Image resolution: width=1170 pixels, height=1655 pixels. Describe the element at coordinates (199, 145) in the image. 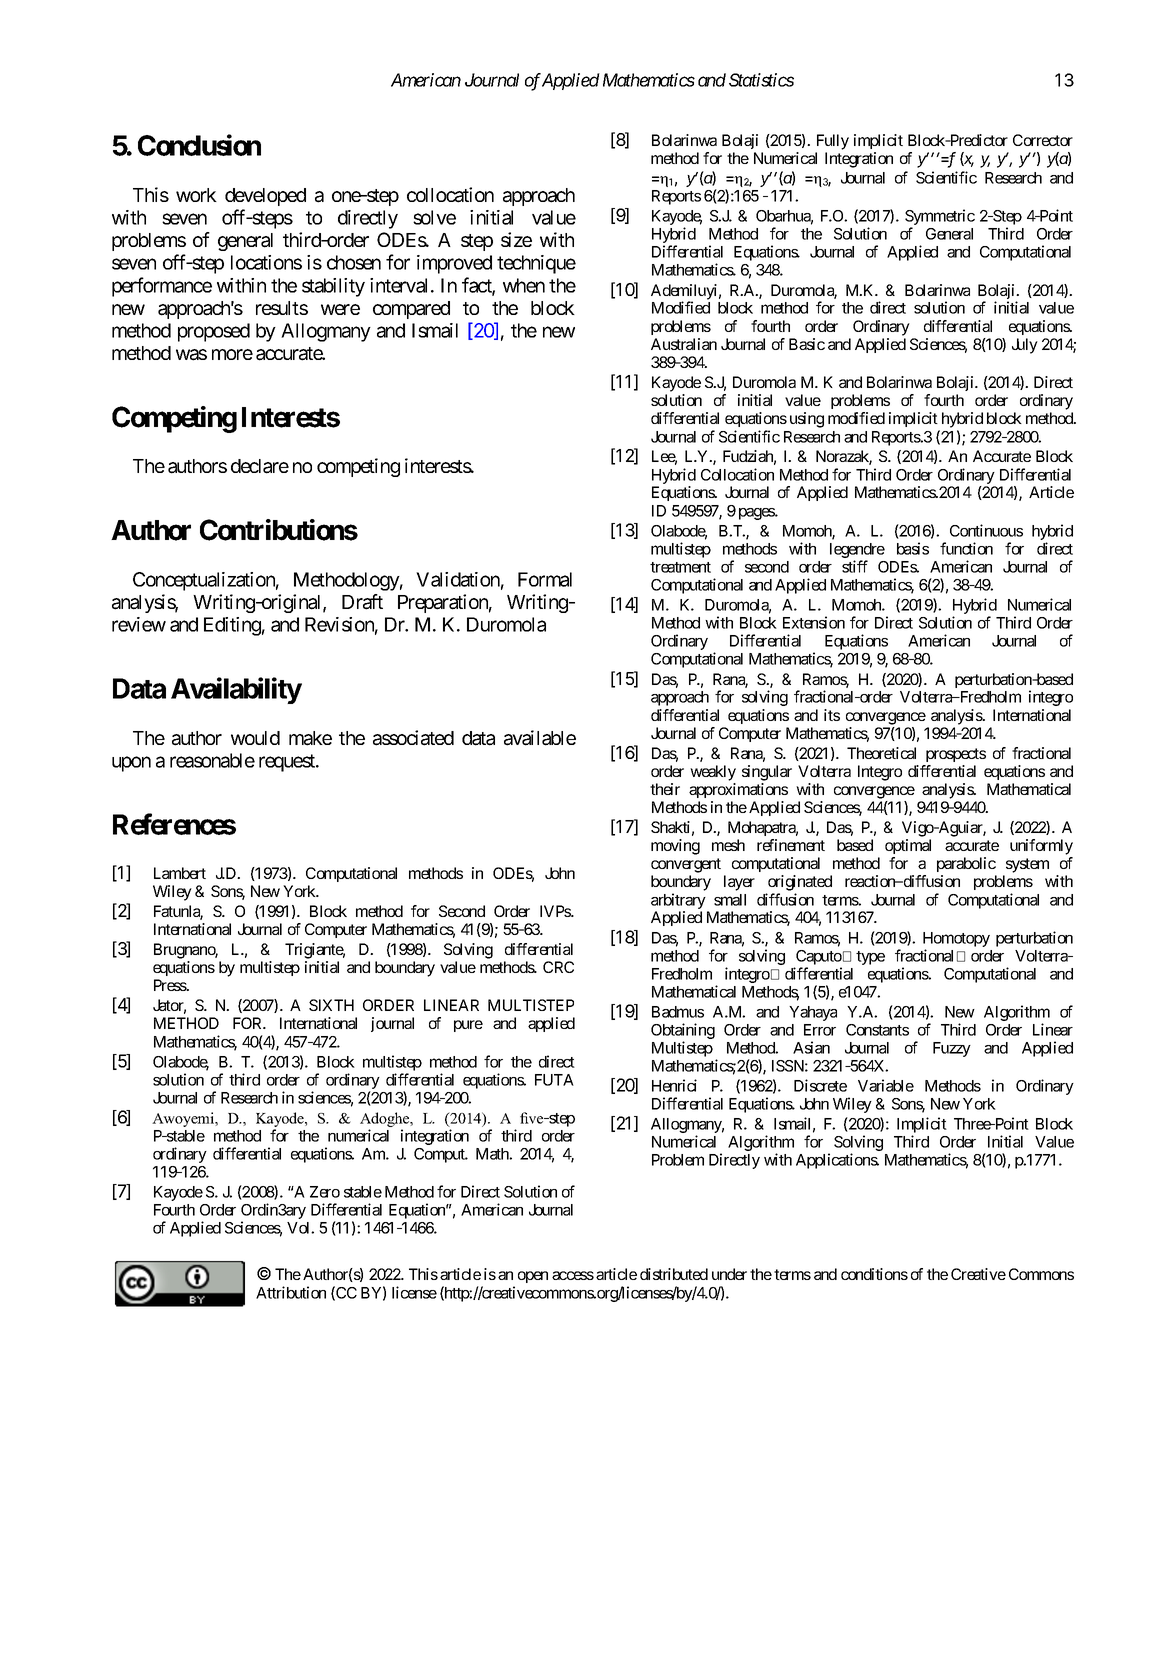

I see `Conclusion` at that location.
